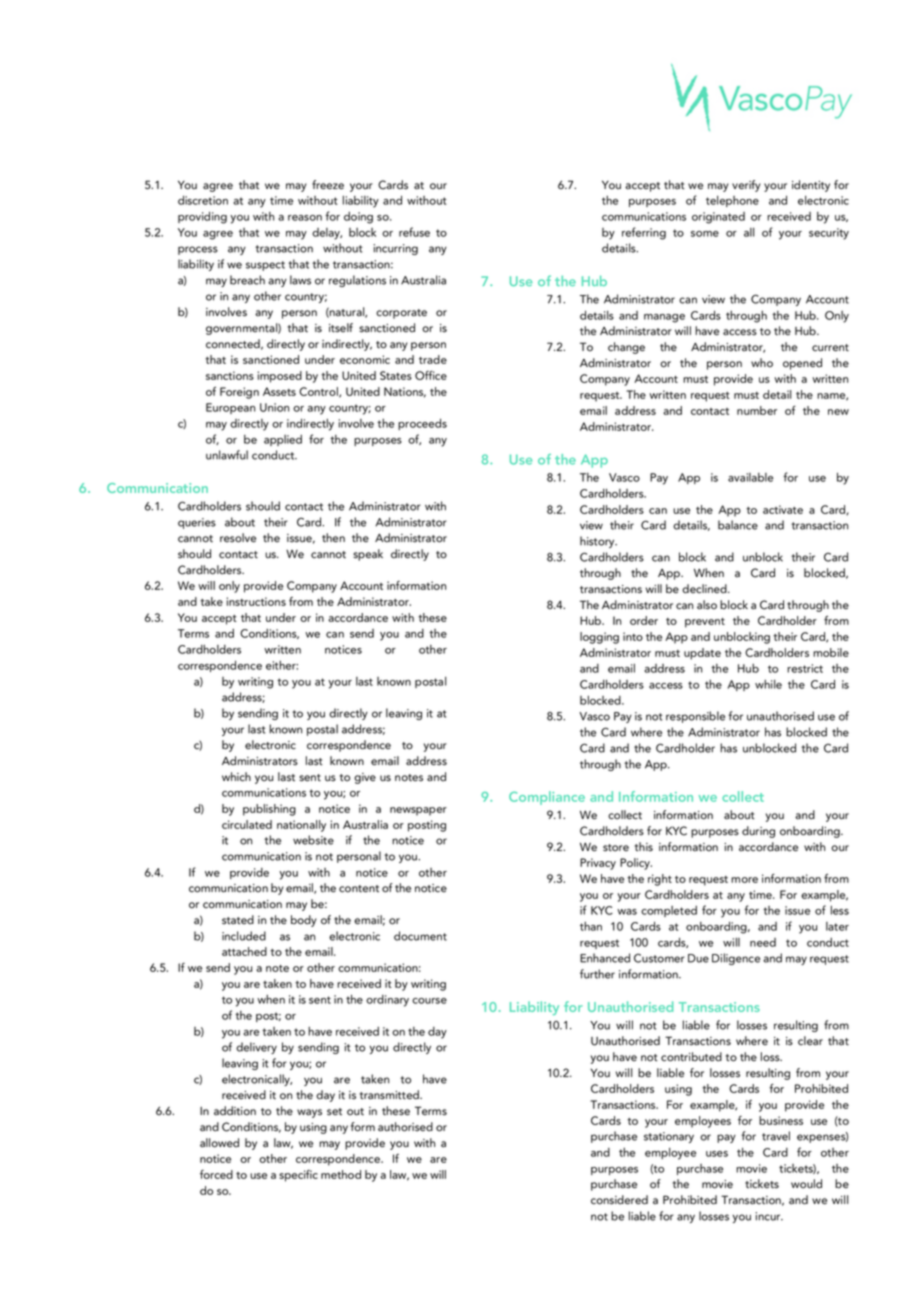 Image resolution: width=924 pixels, height=1308 pixels. Describe the element at coordinates (414, 232) in the document. I see `refuse` at that location.
